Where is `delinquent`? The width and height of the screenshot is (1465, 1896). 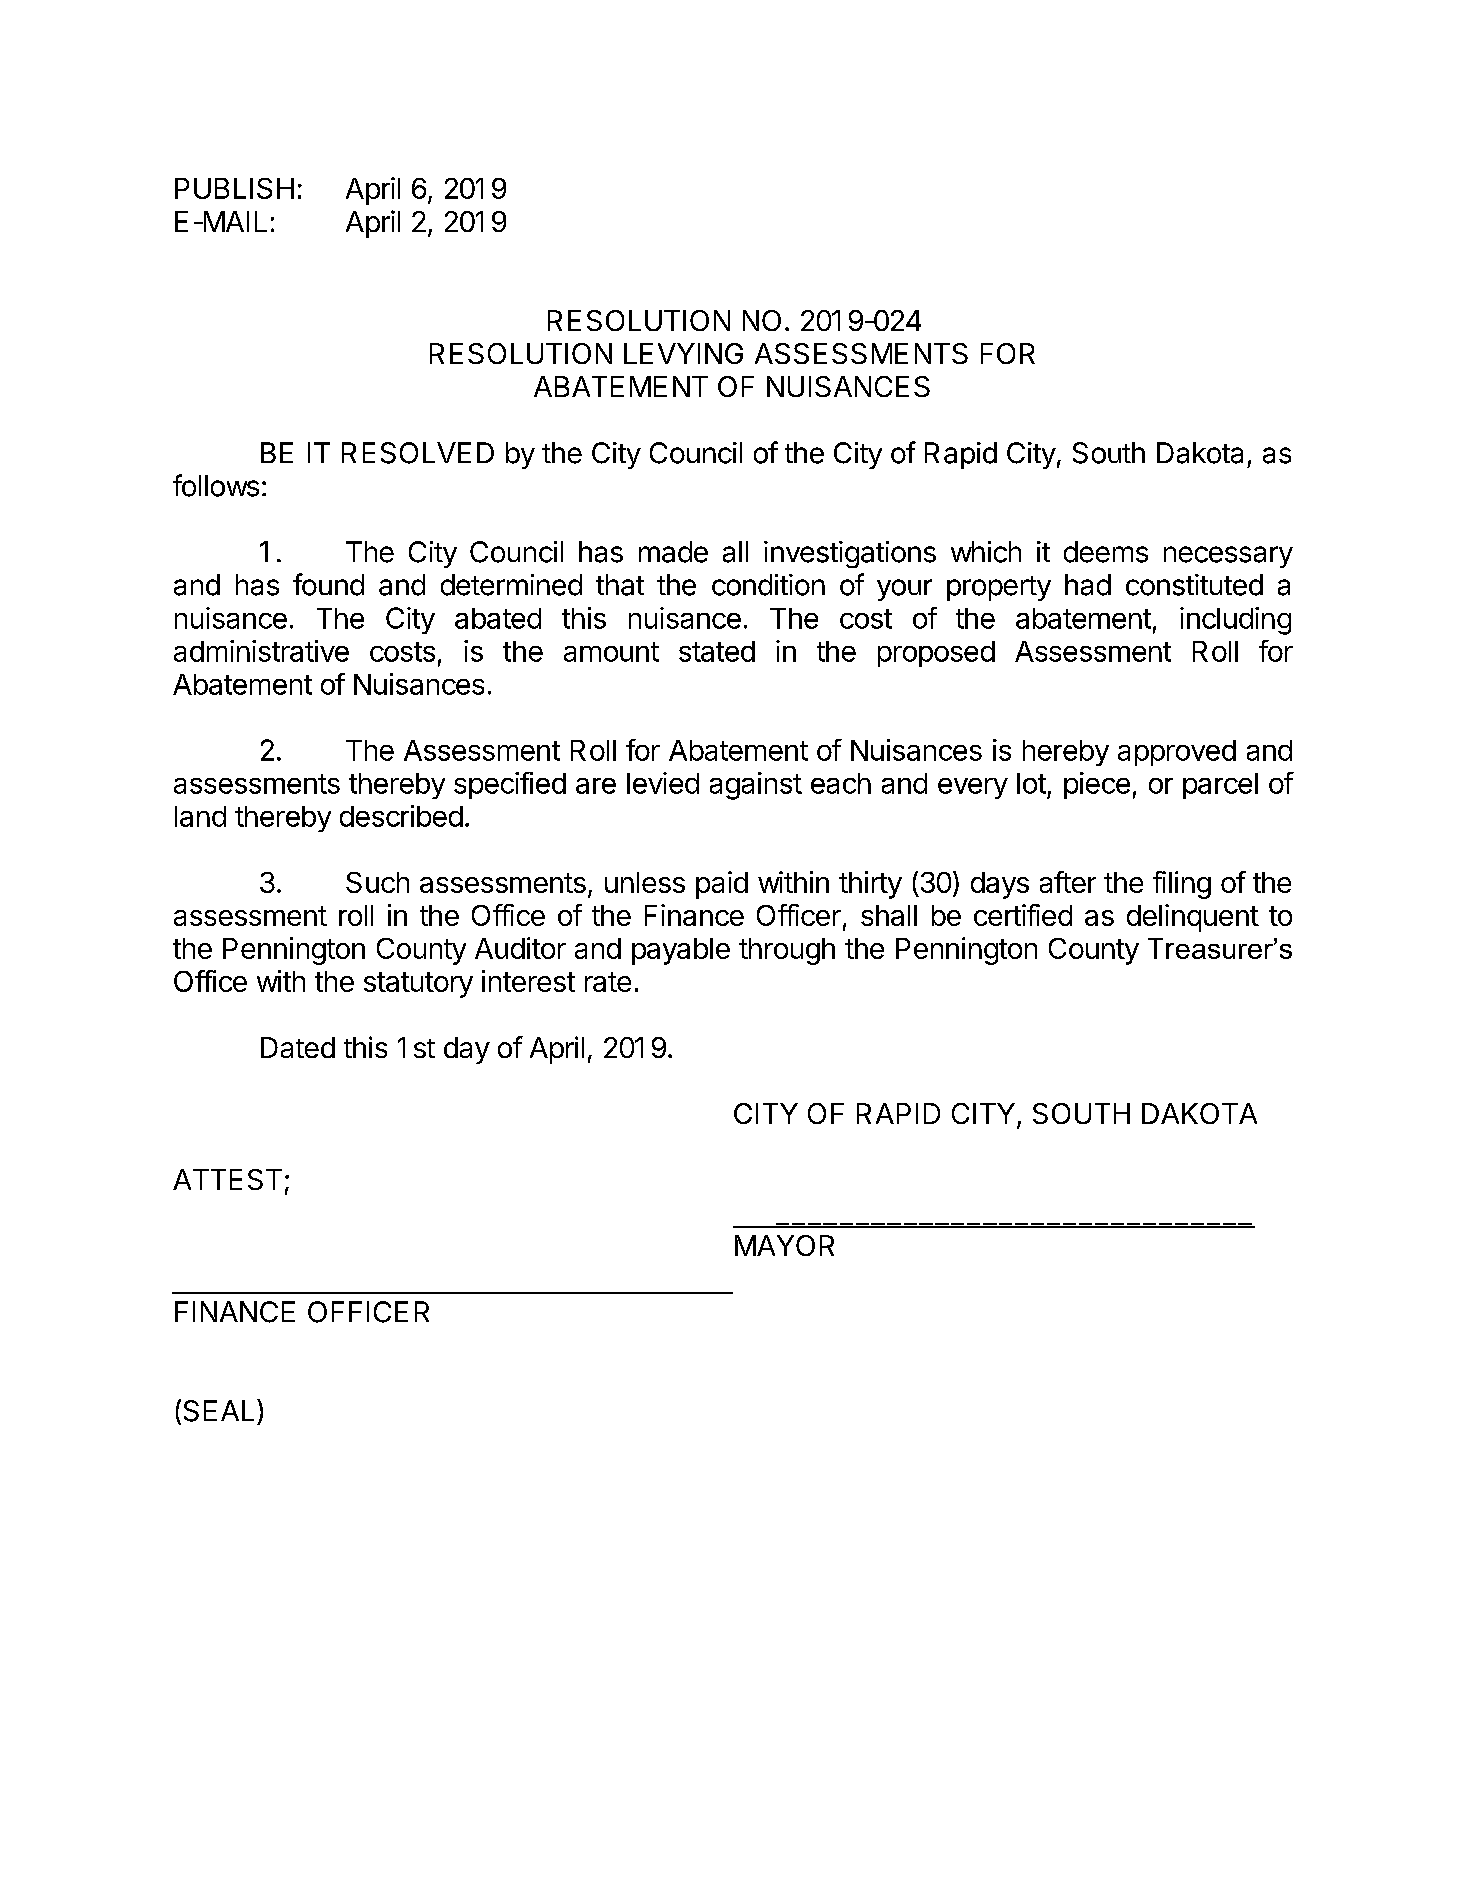 delinquent is located at coordinates (1193, 918).
